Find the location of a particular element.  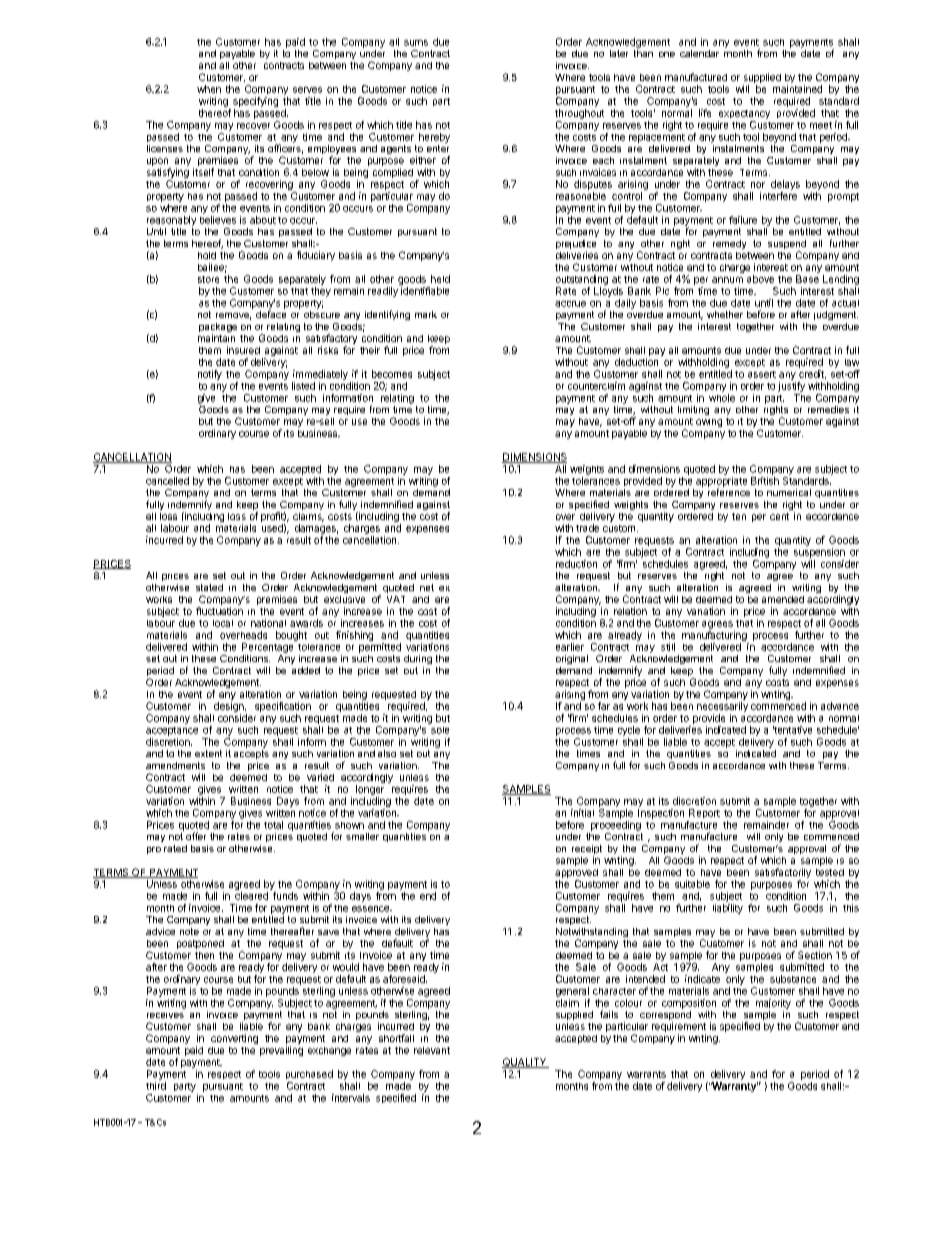

expectancy is located at coordinates (744, 114).
